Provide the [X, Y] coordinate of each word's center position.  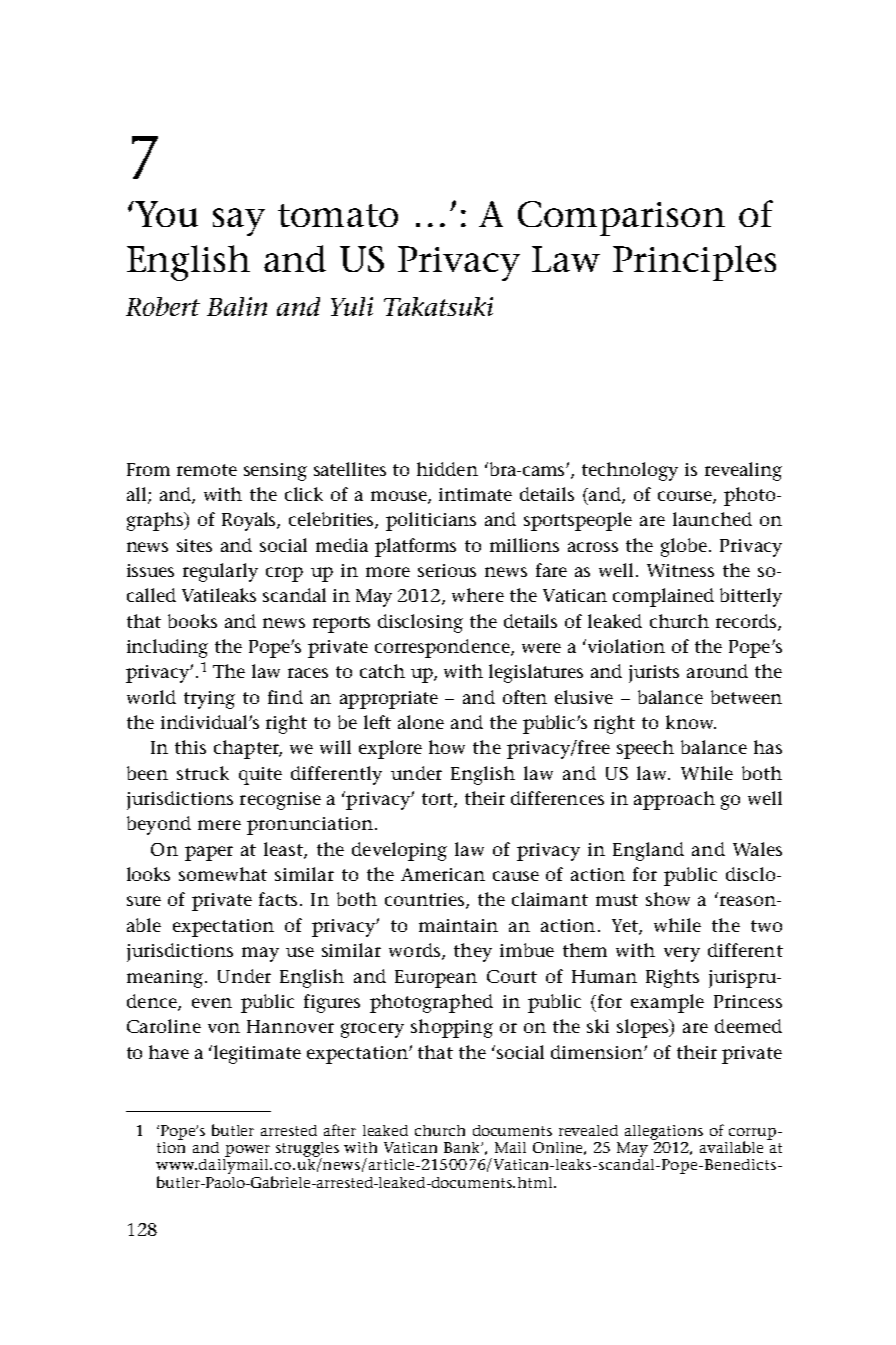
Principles [694, 263]
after [340, 1130]
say [239, 222]
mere [219, 825]
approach [674, 800]
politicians [431, 521]
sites [194, 545]
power [247, 1151]
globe [685, 547]
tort [438, 800]
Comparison [621, 218]
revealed [588, 1130]
